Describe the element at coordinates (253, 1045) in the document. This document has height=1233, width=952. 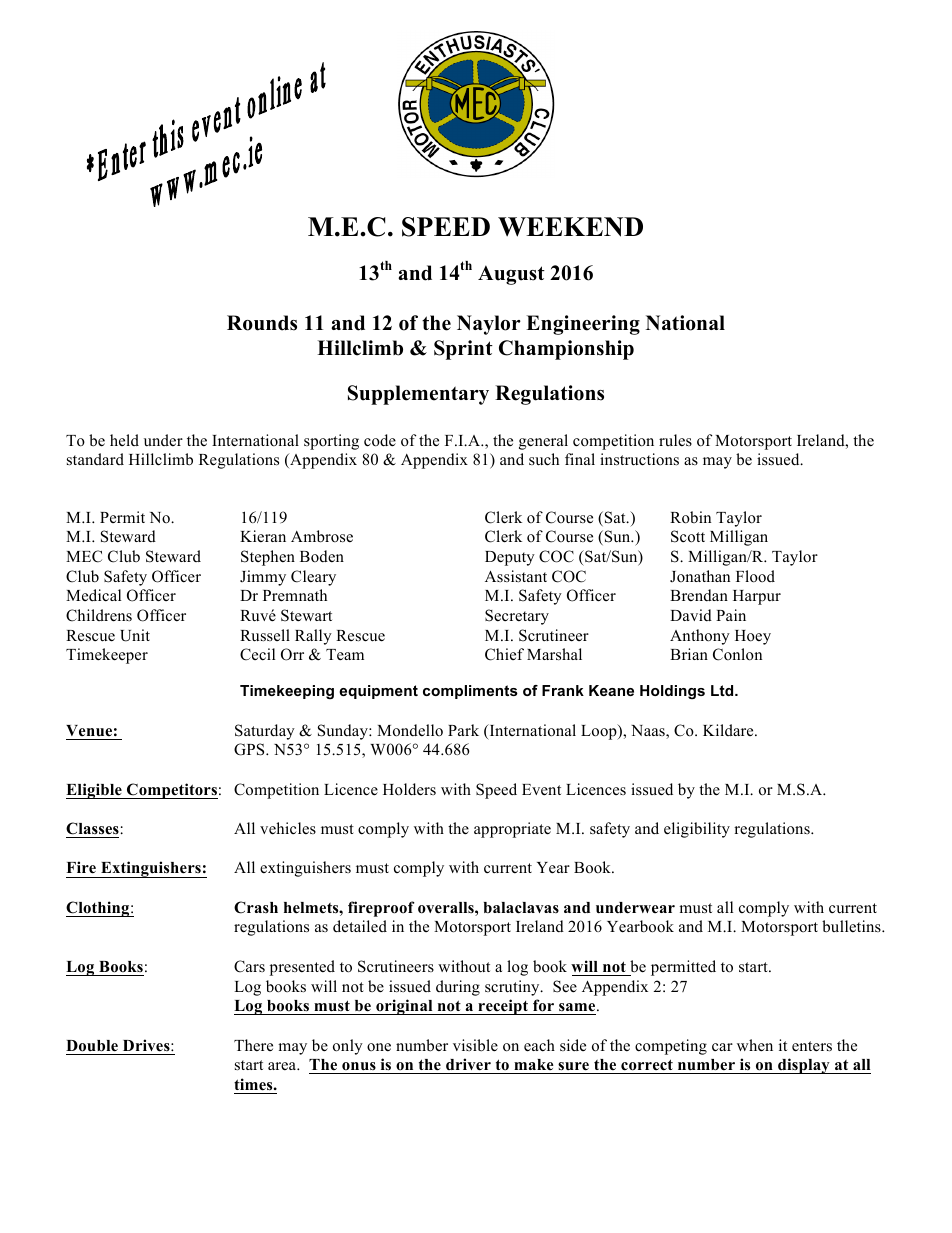
I see `There` at that location.
